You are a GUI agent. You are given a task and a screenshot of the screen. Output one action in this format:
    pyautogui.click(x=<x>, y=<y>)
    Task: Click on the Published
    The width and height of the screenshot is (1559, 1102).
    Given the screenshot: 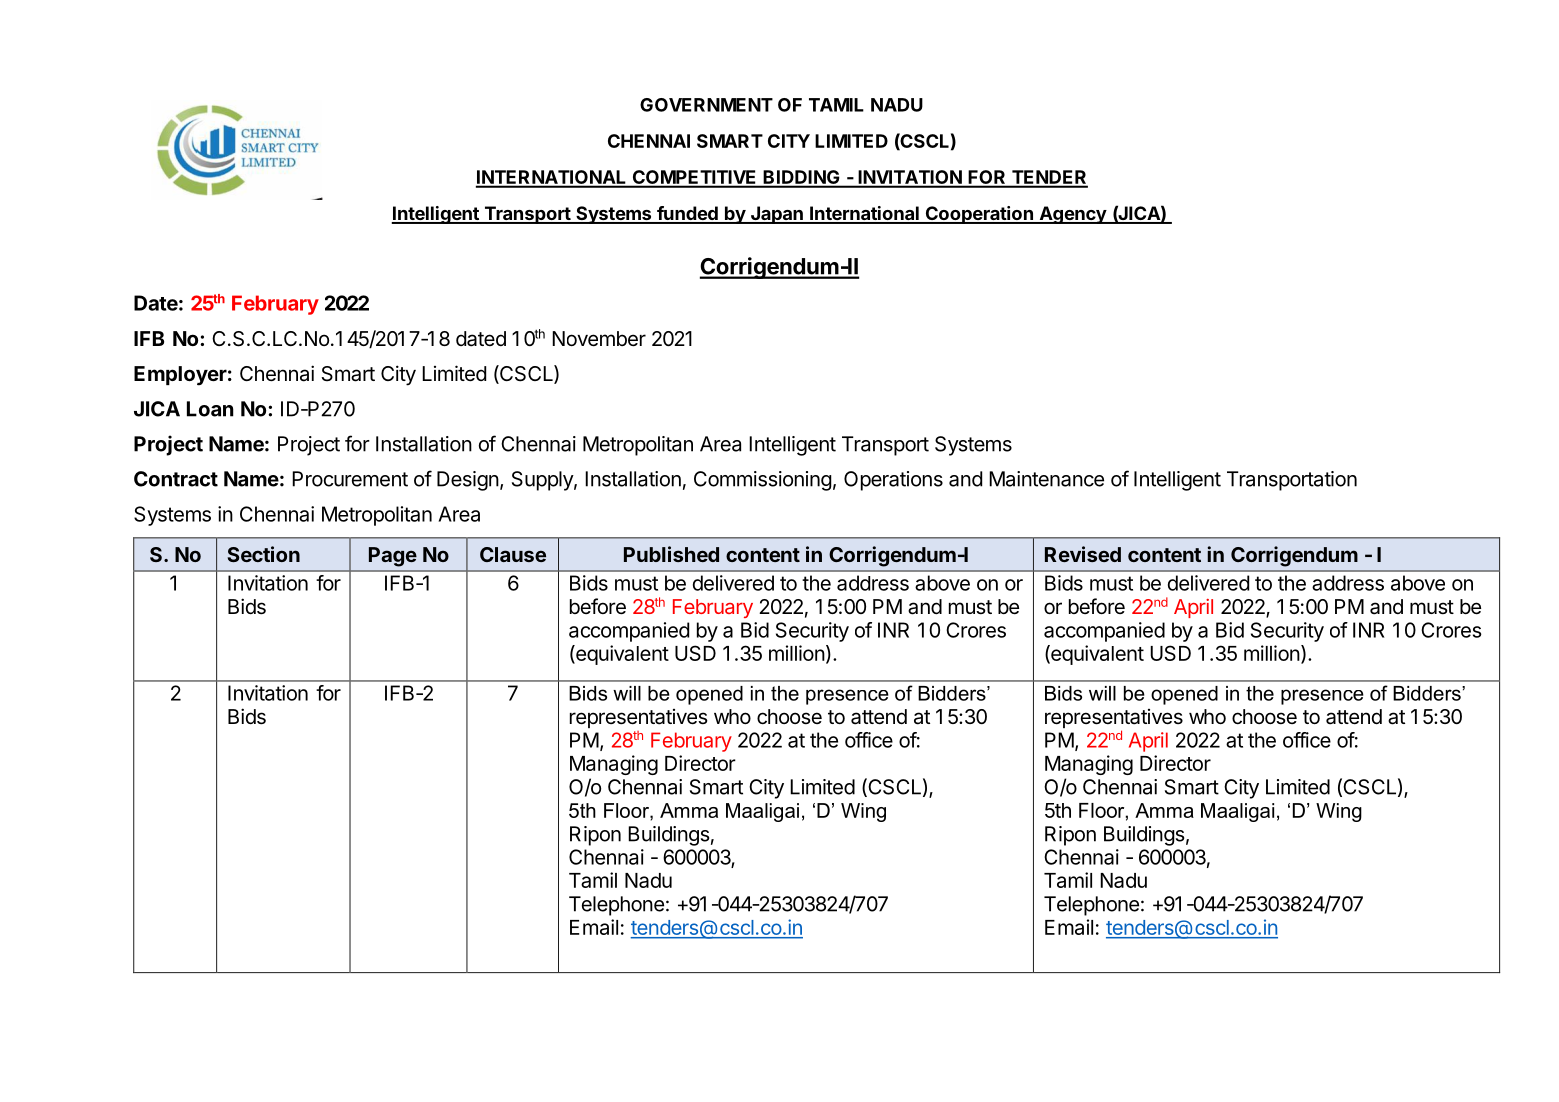 What is the action you would take?
    pyautogui.click(x=671, y=554)
